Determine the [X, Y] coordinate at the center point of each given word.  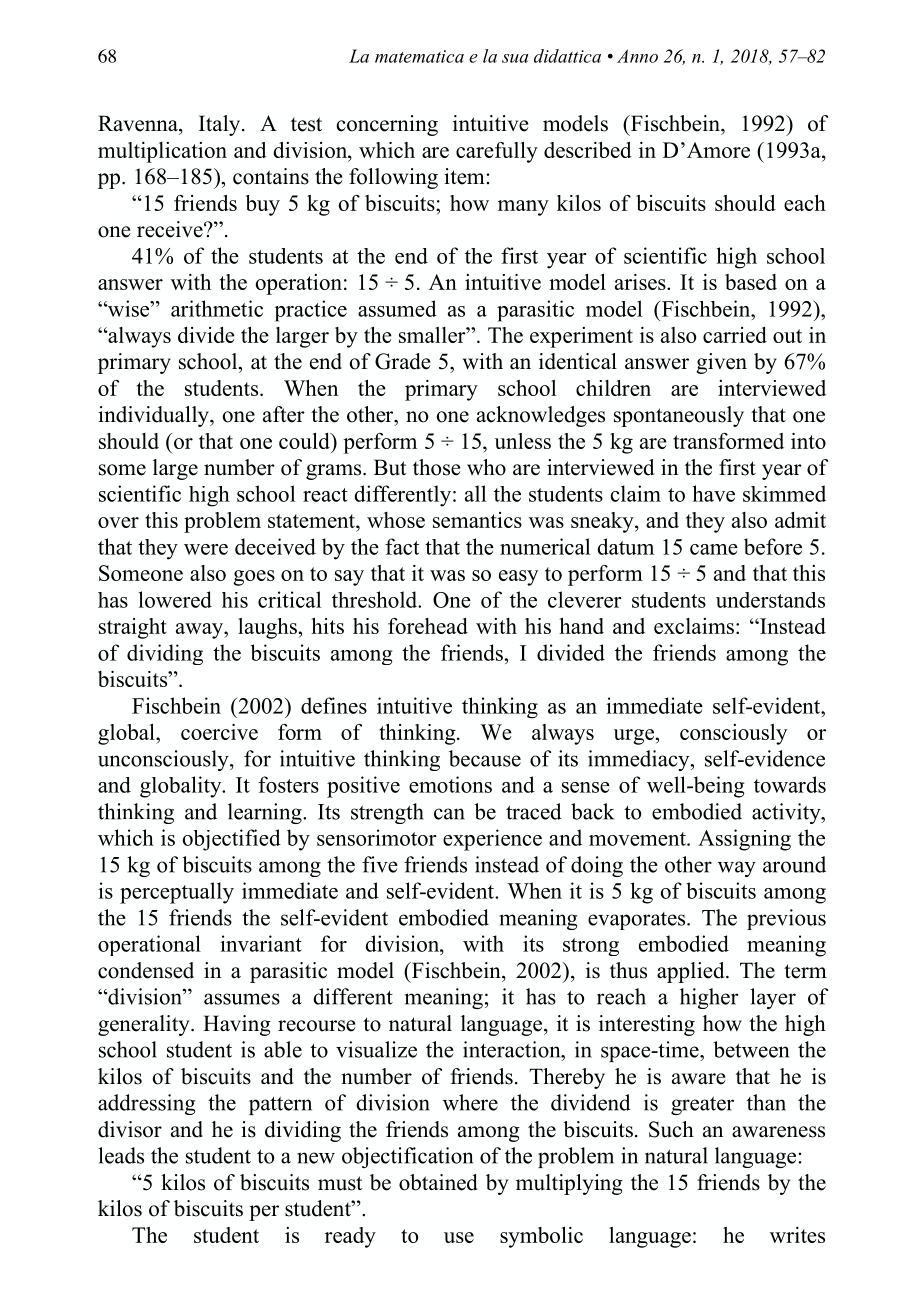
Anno [637, 56]
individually [154, 416]
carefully [497, 152]
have [713, 493]
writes [797, 1235]
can [449, 814]
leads [121, 1155]
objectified [231, 840]
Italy [221, 125]
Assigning [744, 840]
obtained [438, 1182]
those [436, 467]
